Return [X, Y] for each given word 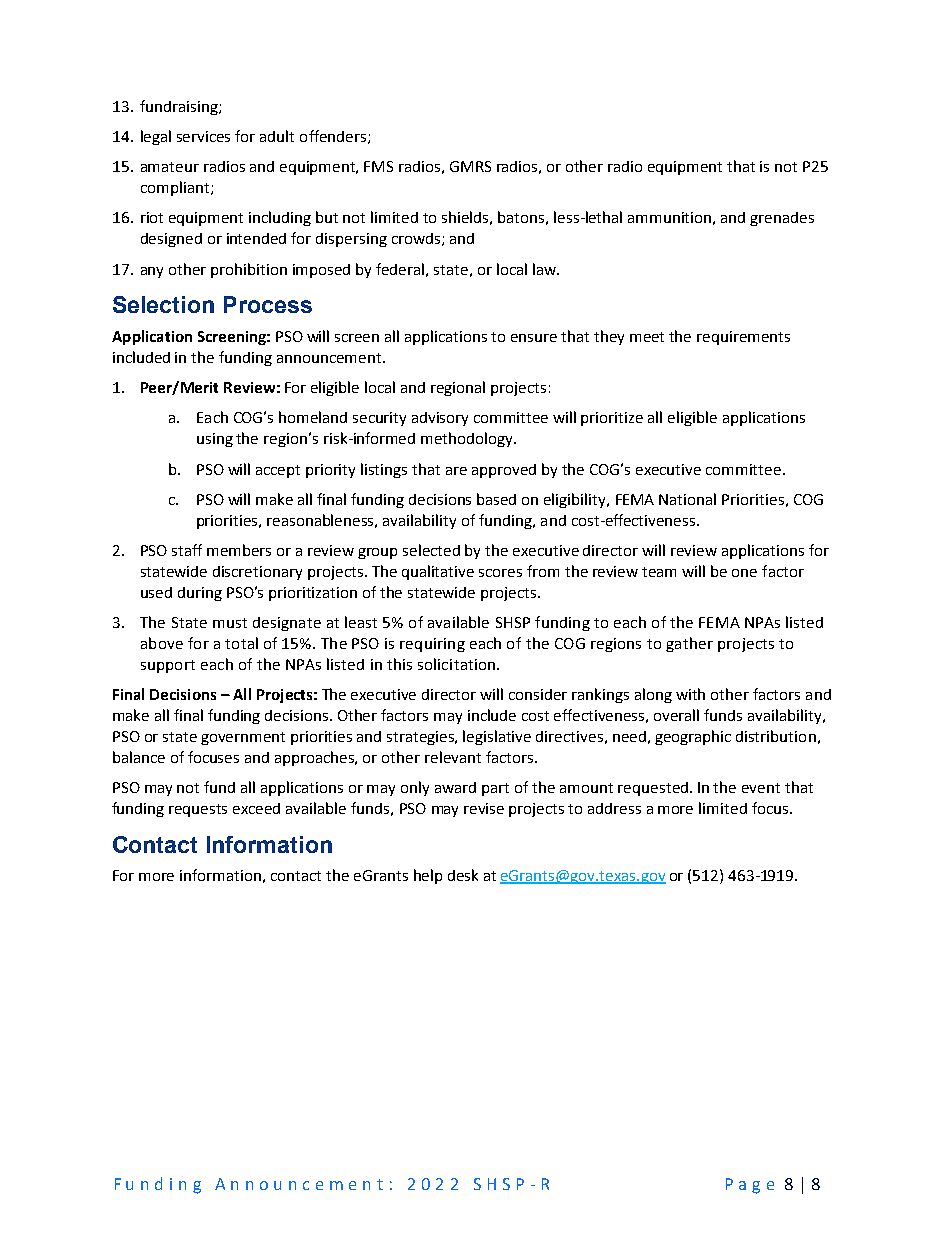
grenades [782, 219]
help [428, 876]
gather [689, 644]
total [241, 643]
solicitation [458, 664]
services [203, 136]
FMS [378, 166]
